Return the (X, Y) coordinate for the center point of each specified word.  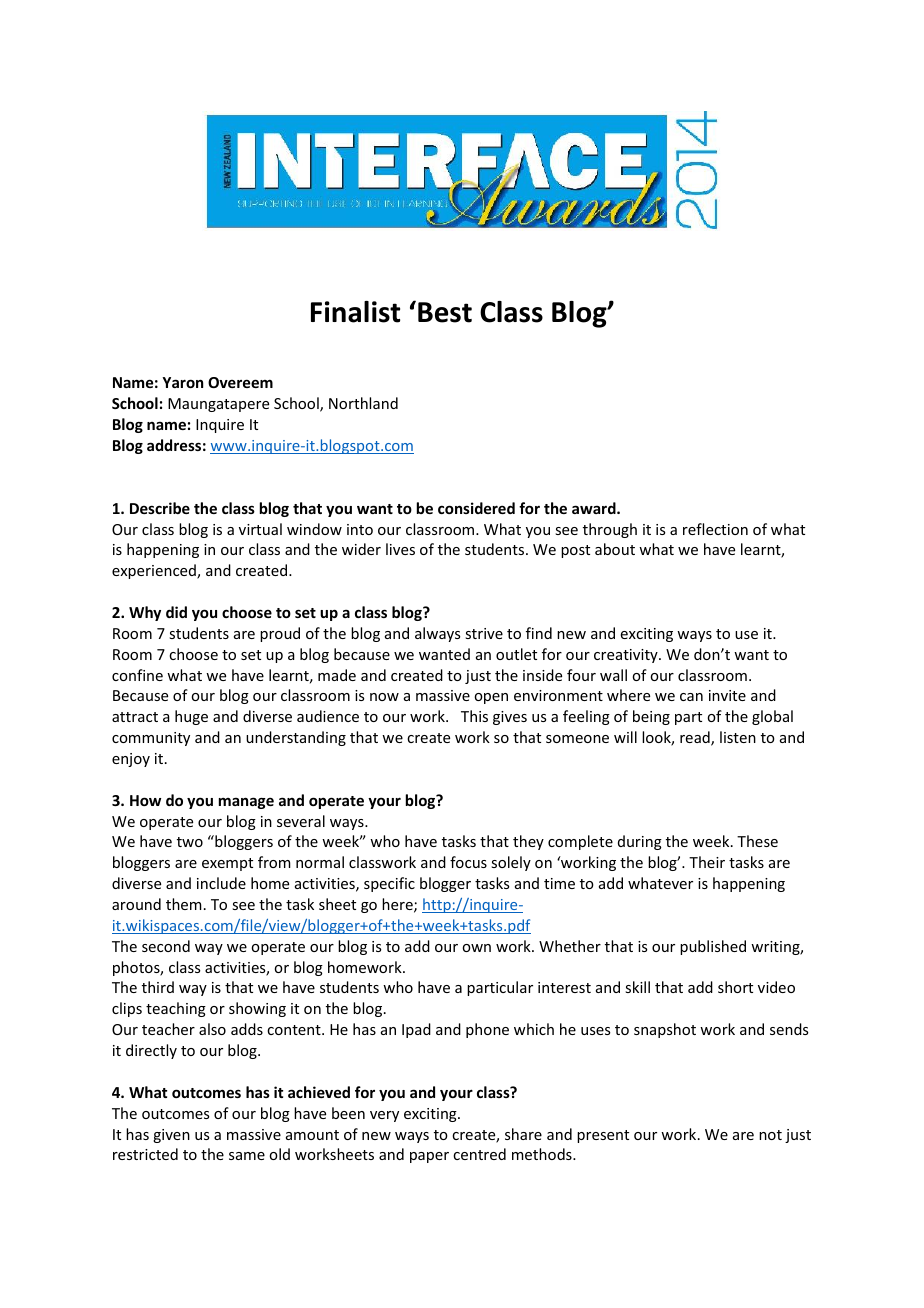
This (474, 716)
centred (479, 1154)
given (171, 1136)
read (696, 738)
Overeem (240, 382)
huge (191, 717)
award (595, 508)
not (770, 1135)
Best (445, 312)
